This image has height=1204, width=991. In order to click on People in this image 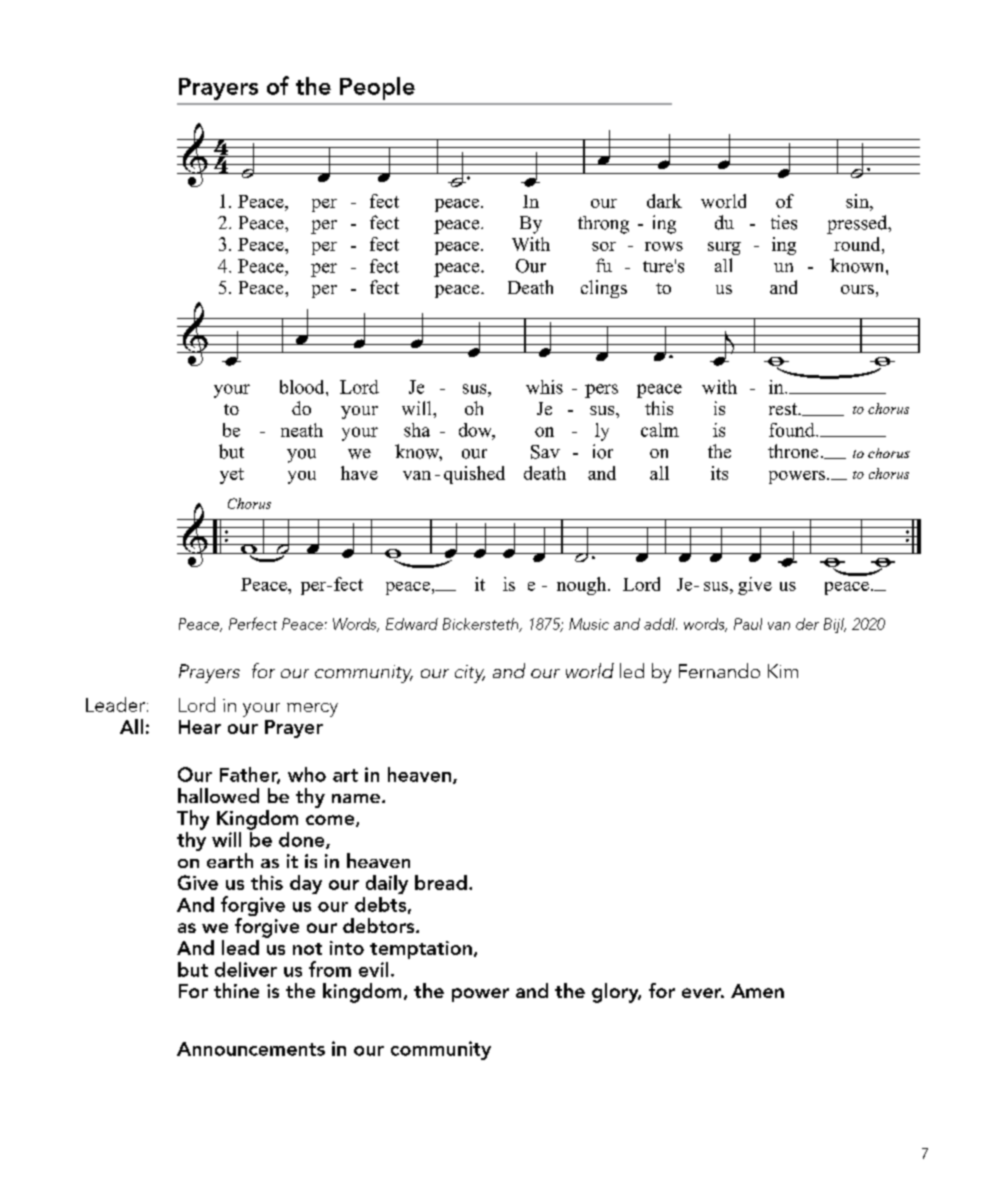, I will do `click(377, 88)`.
